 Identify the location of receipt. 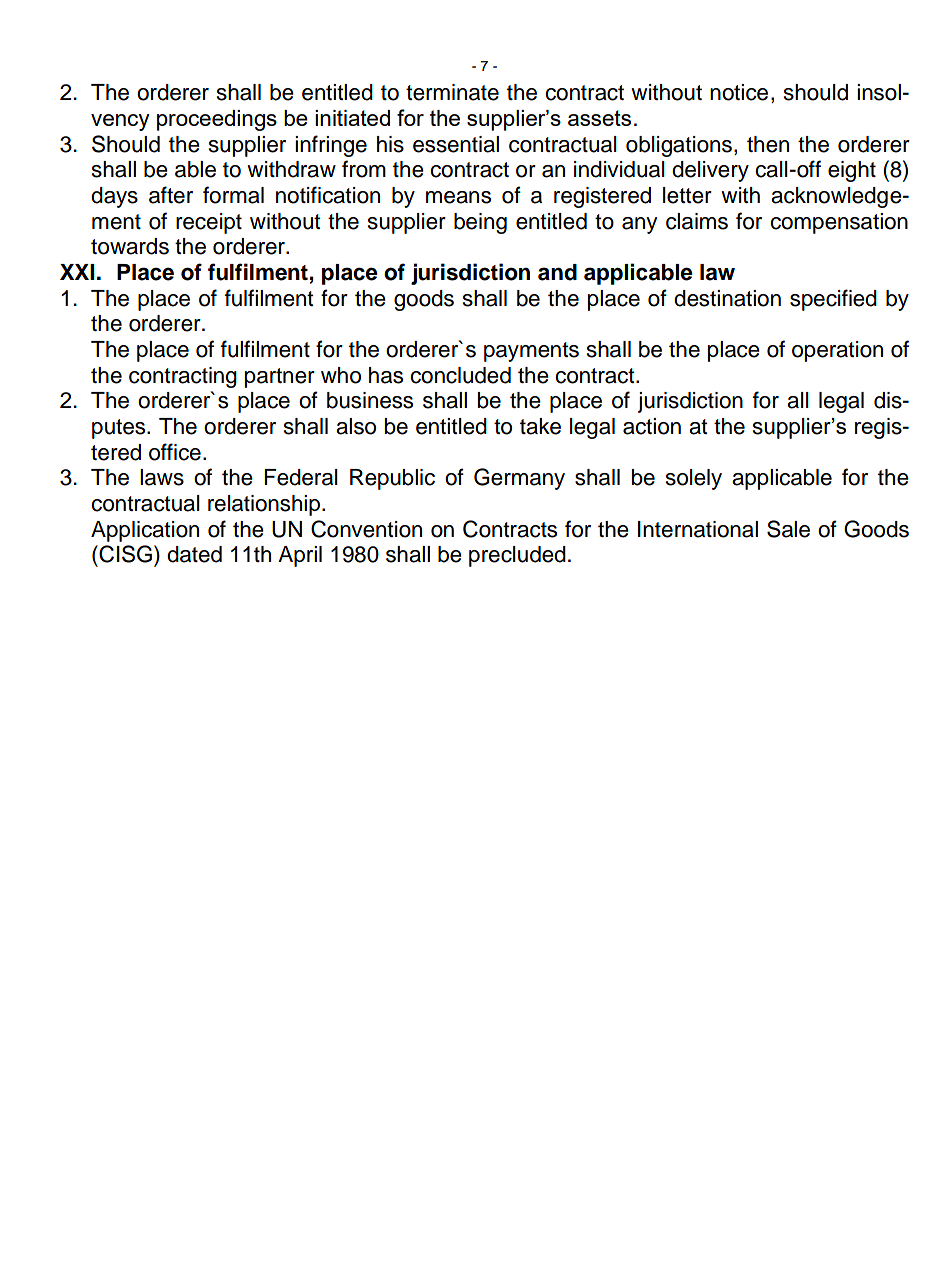
(209, 223).
